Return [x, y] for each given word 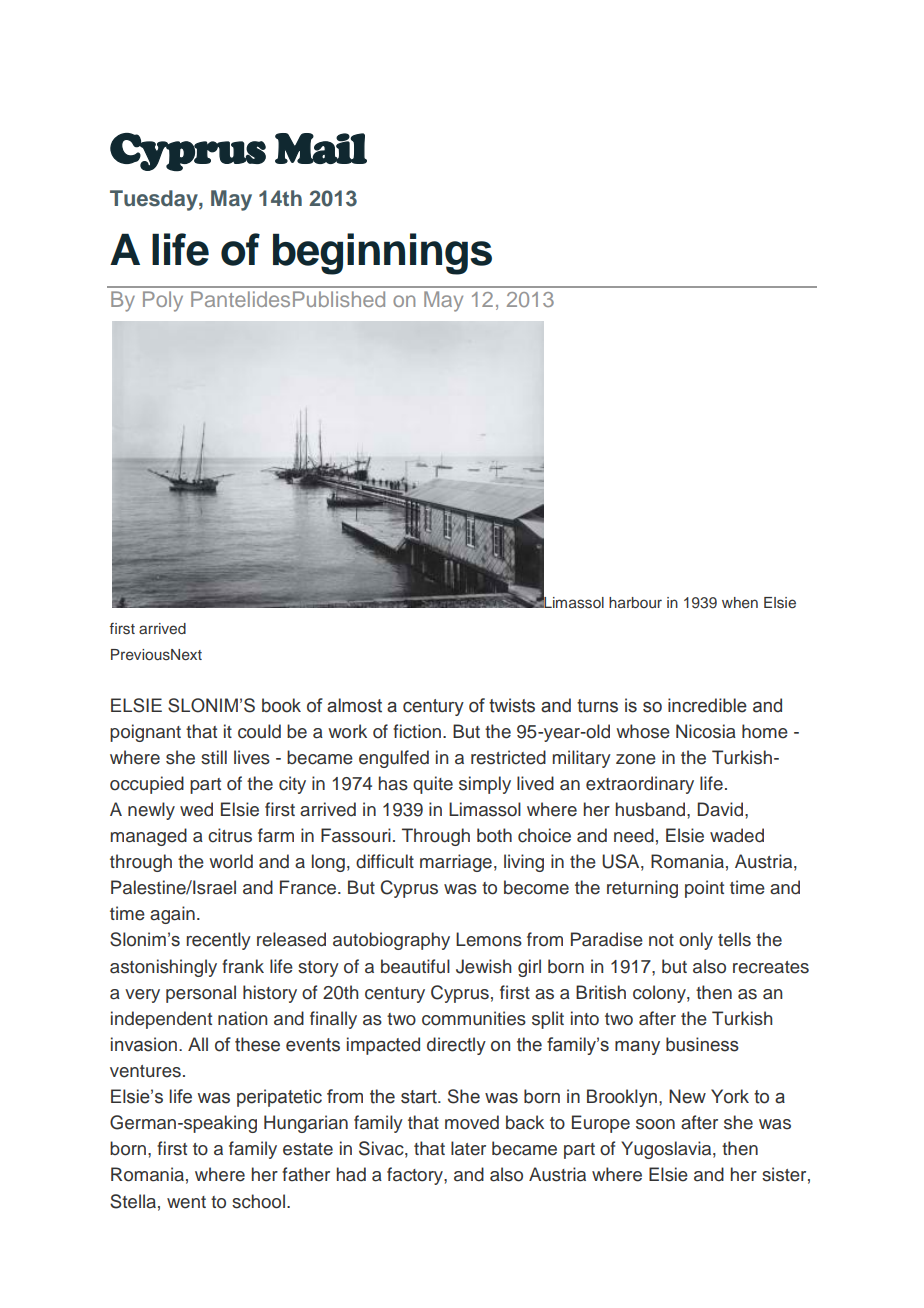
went [186, 1202]
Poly [163, 301]
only [696, 941]
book [281, 705]
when [740, 602]
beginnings [382, 254]
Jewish [484, 966]
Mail [321, 148]
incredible [707, 705]
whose [643, 731]
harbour [635, 602]
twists [512, 705]
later [468, 1148]
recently [219, 941]
